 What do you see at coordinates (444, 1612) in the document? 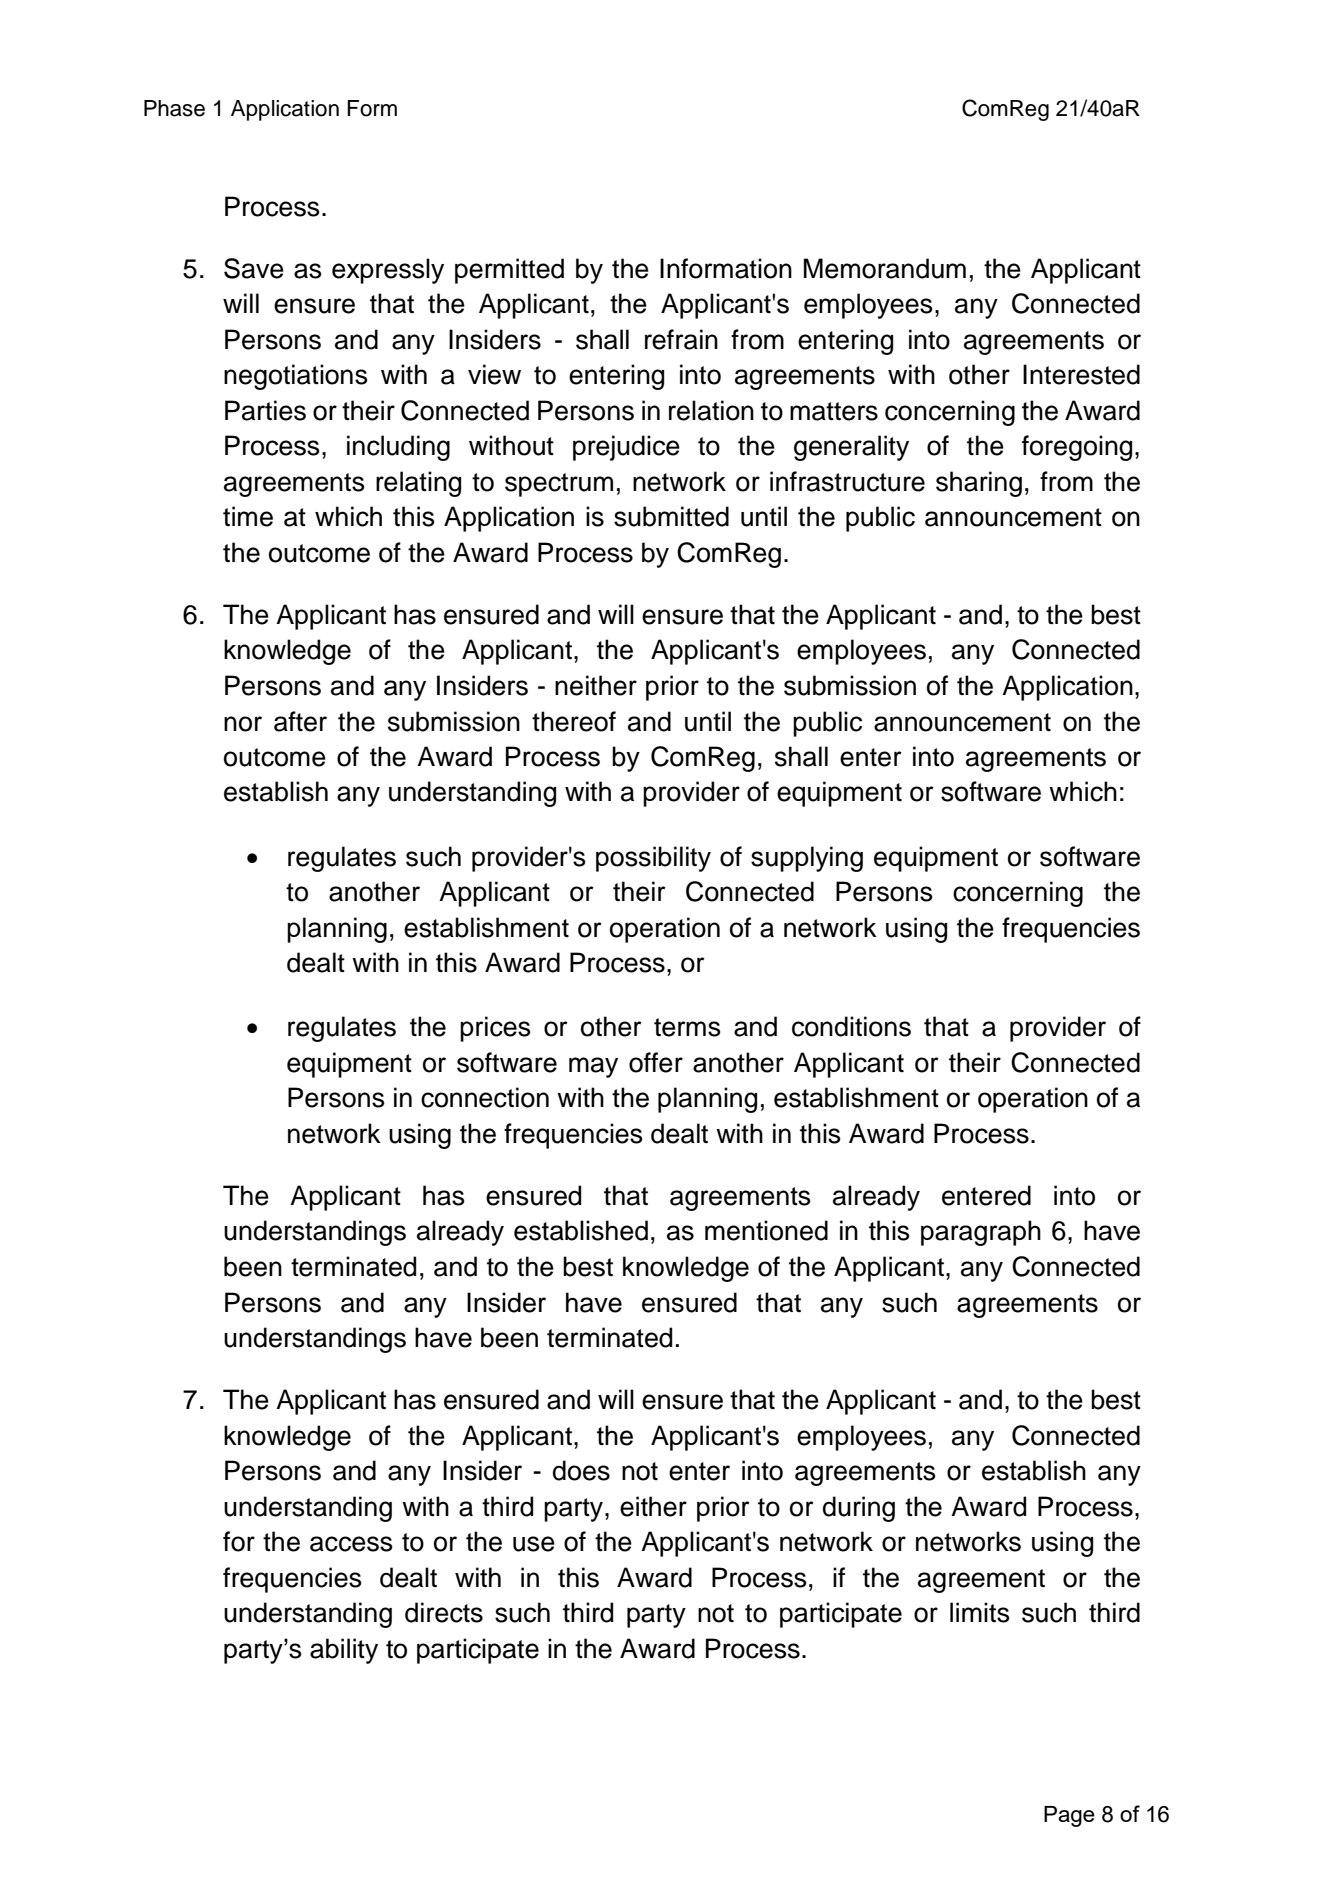
I see `directs` at bounding box center [444, 1612].
